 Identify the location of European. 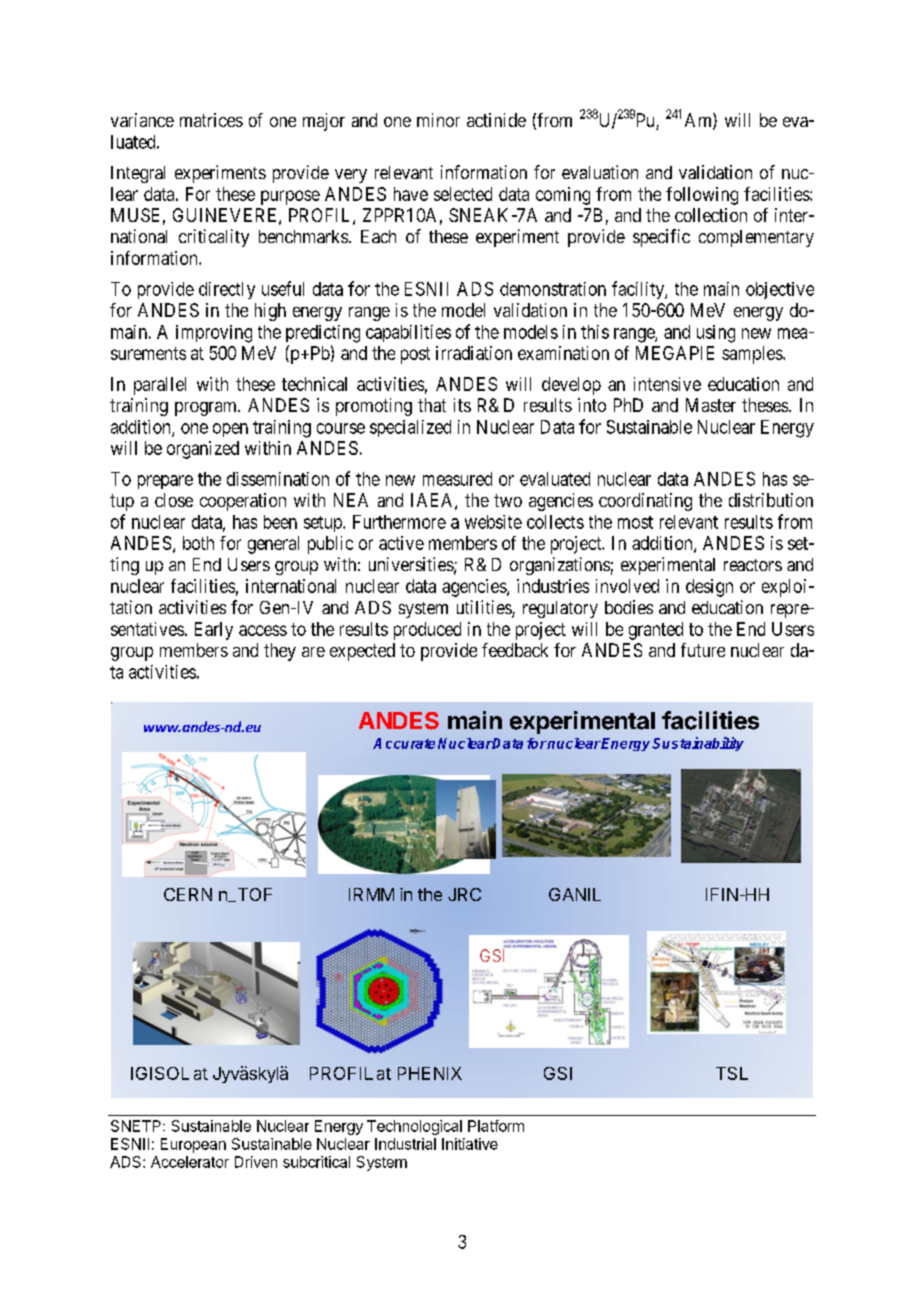
(193, 1145).
